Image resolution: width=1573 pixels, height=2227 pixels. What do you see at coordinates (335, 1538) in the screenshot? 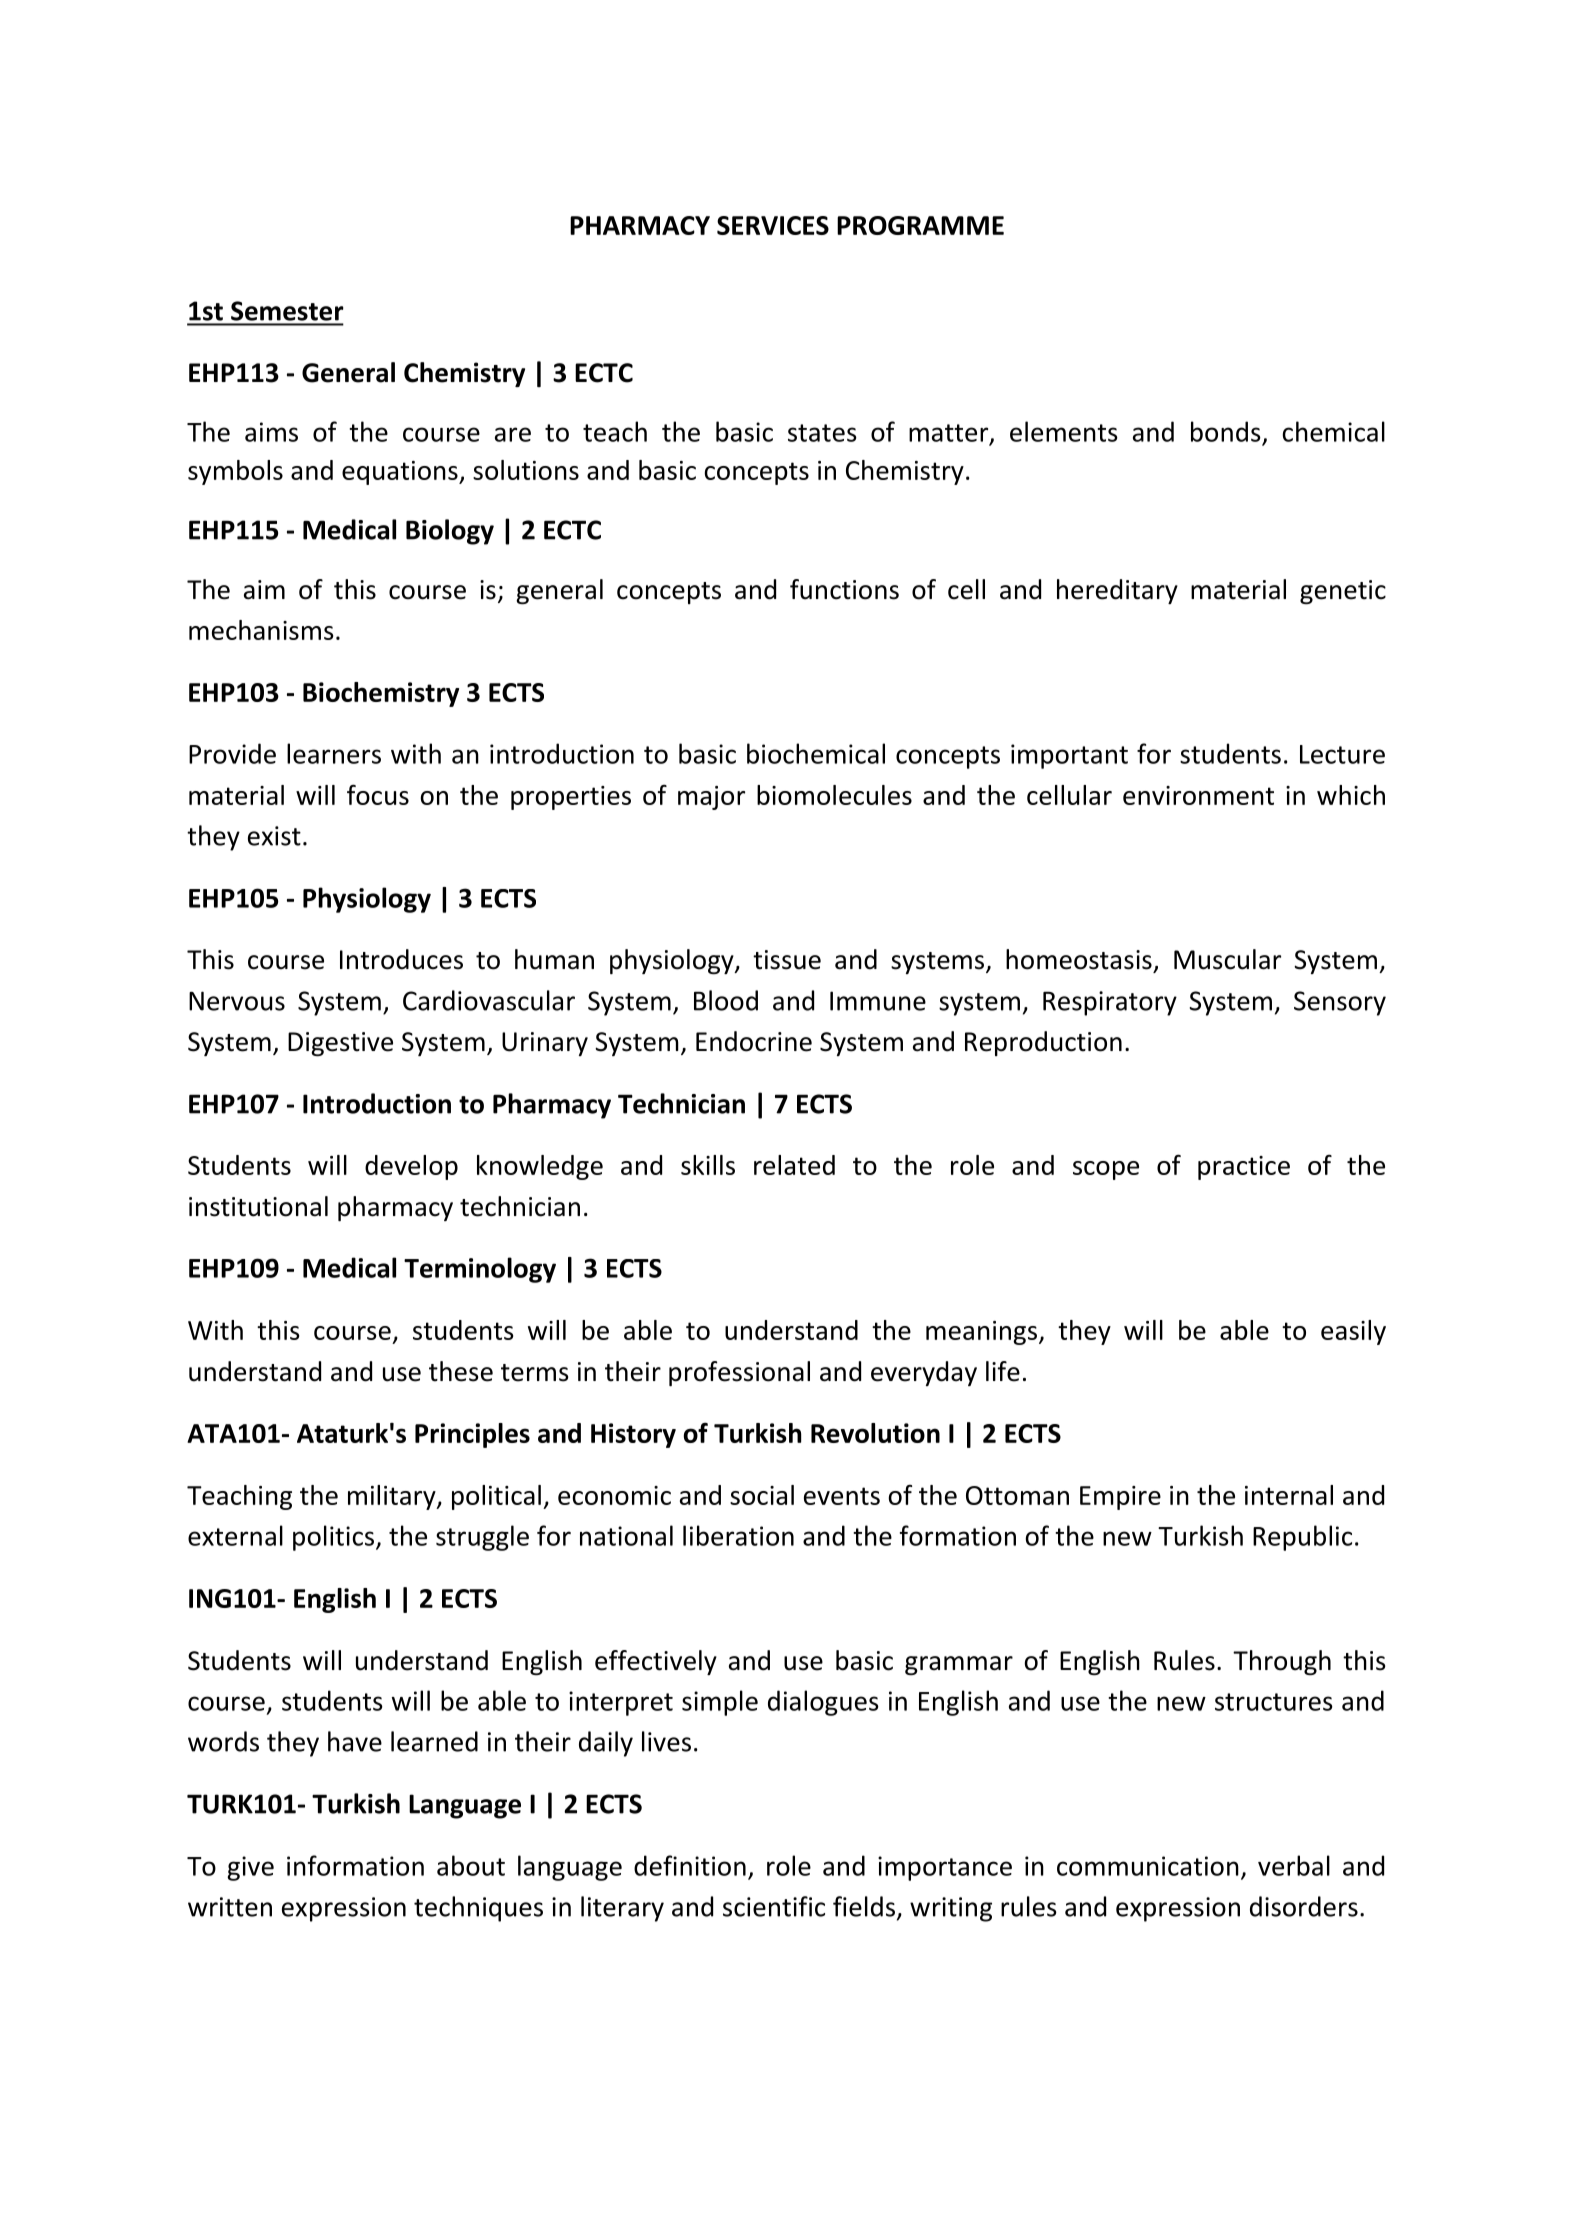
I see `politics` at bounding box center [335, 1538].
